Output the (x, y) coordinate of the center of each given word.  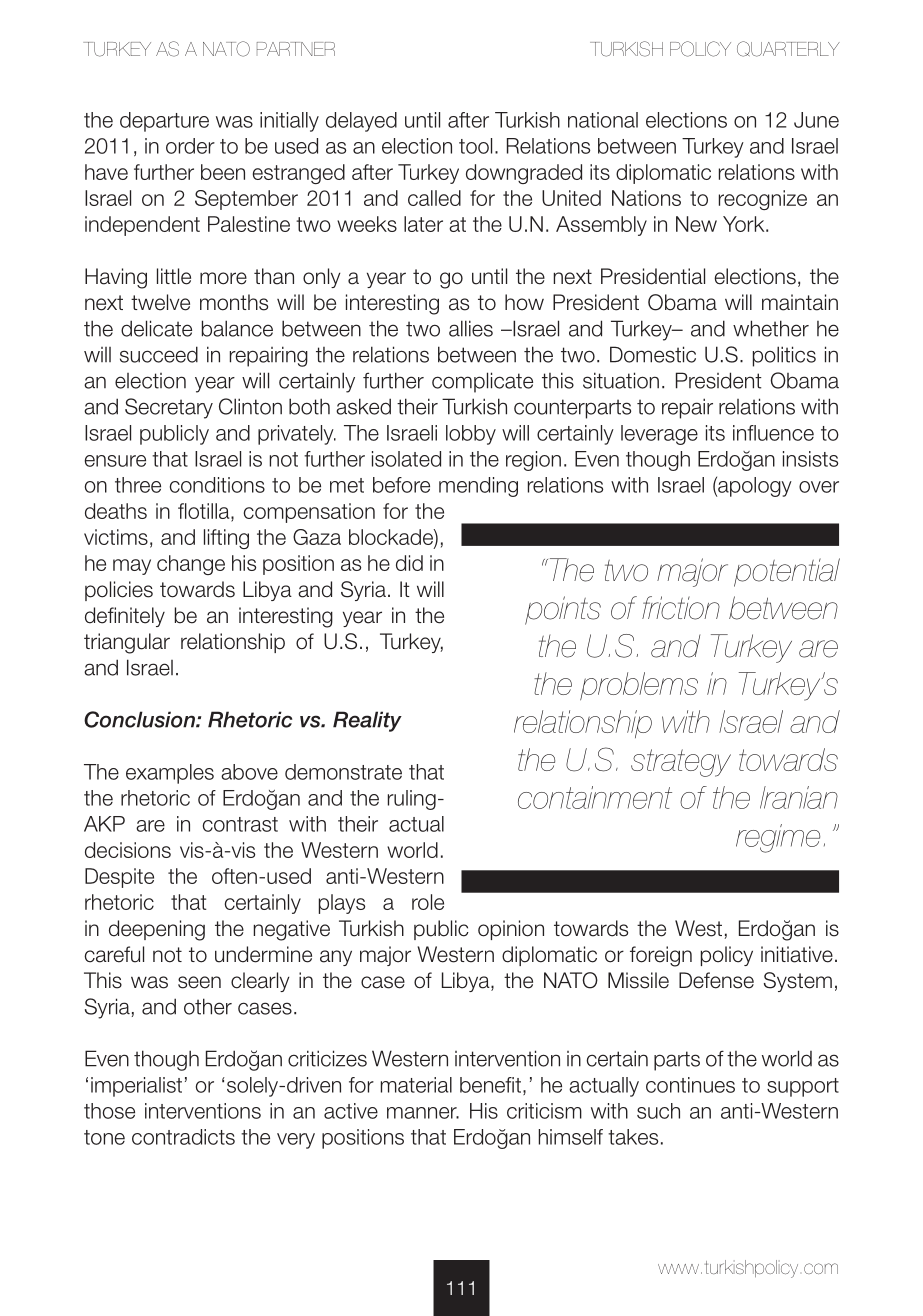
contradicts (183, 1137)
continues (690, 1085)
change (191, 565)
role (428, 902)
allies (471, 328)
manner (423, 1113)
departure (164, 122)
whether (771, 328)
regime (778, 838)
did (409, 563)
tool (475, 146)
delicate (156, 328)
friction (681, 608)
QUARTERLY (788, 49)
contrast (240, 824)
